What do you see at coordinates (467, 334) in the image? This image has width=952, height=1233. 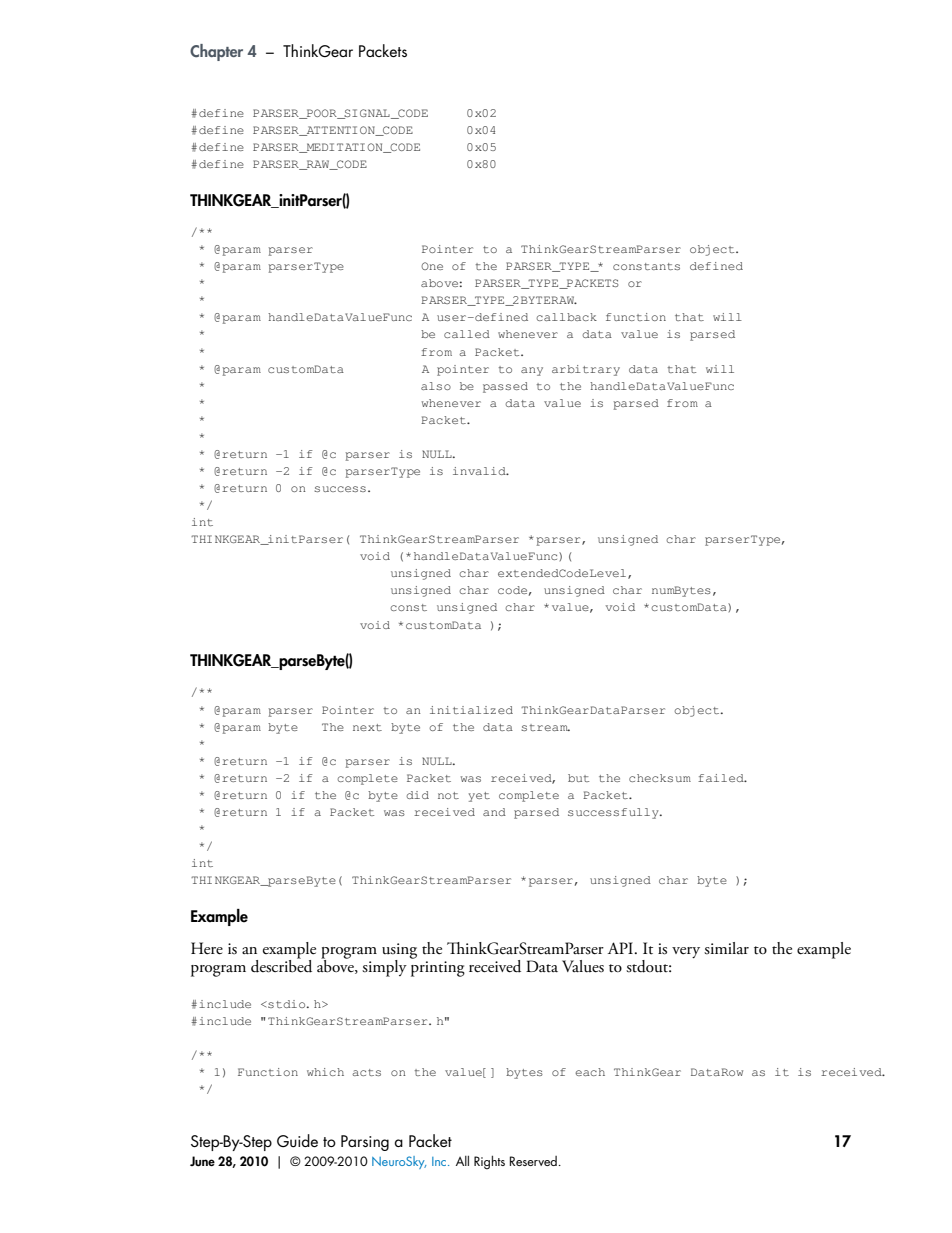 I see `called` at bounding box center [467, 334].
